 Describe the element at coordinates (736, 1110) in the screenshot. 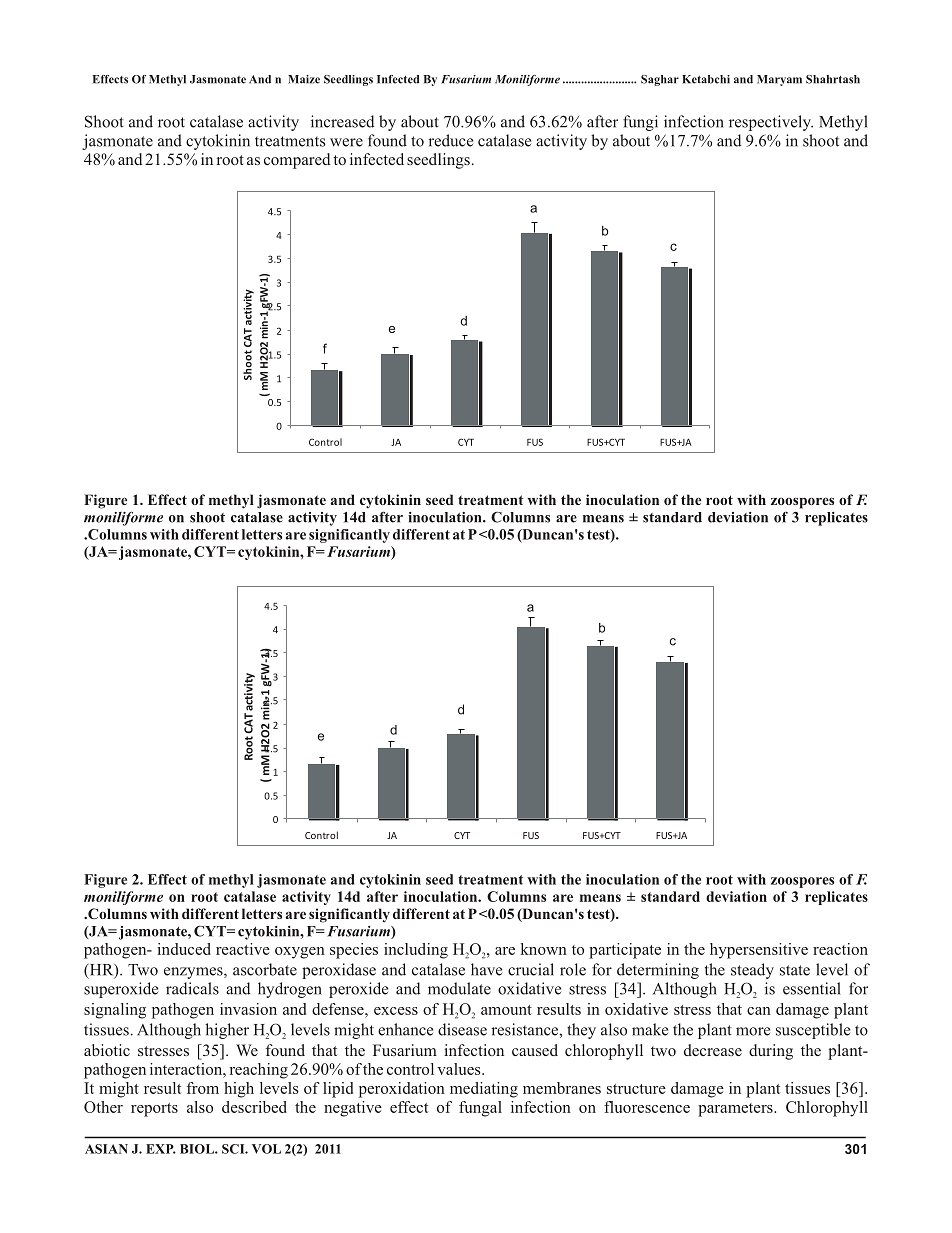

I see `parameters` at that location.
